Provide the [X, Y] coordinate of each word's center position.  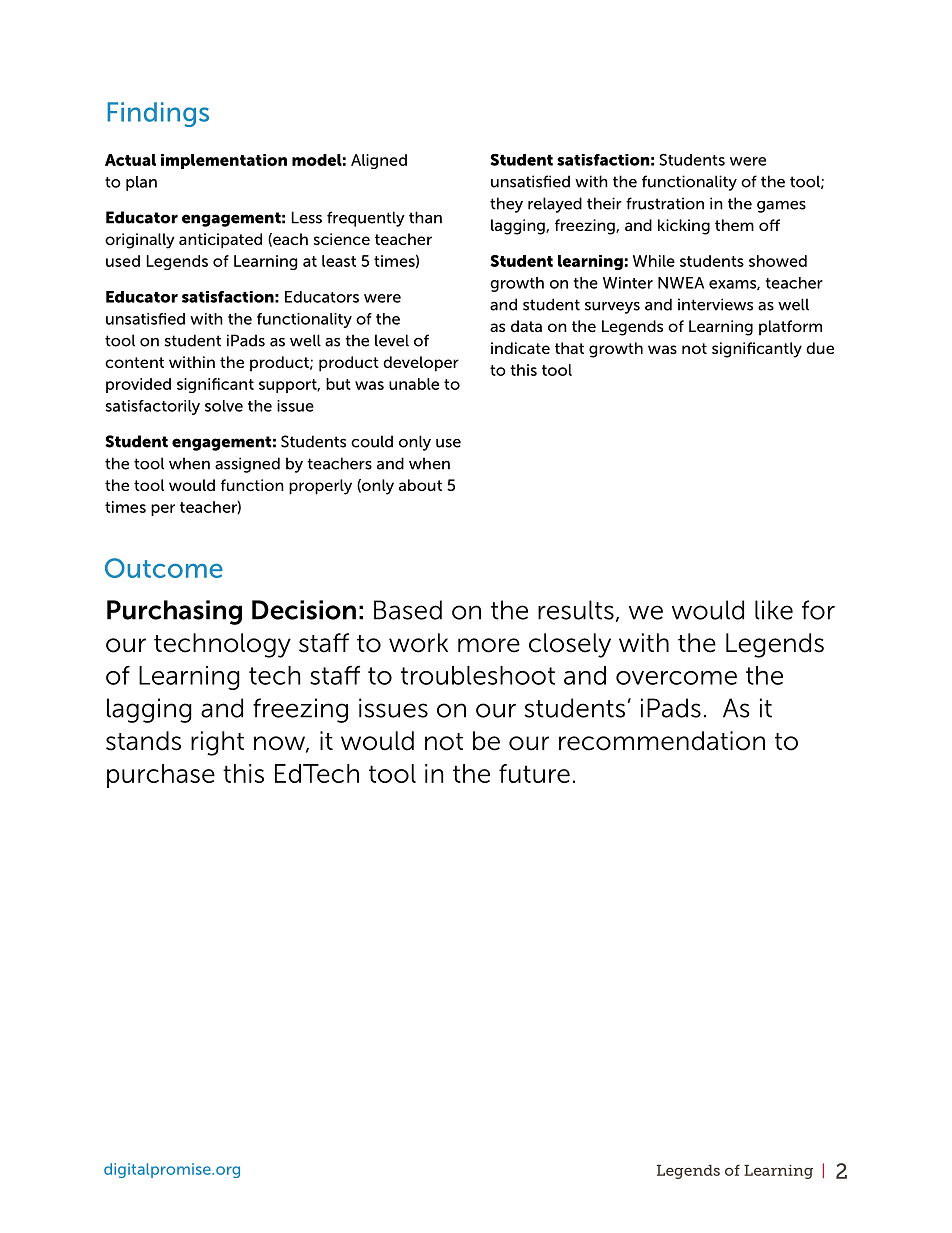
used [123, 261]
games [781, 207]
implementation [224, 161]
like [774, 610]
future [534, 773]
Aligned [379, 161]
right [217, 743]
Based [408, 610]
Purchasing [174, 612]
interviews [715, 304]
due [820, 348]
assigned [247, 465]
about [420, 485]
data [526, 326]
